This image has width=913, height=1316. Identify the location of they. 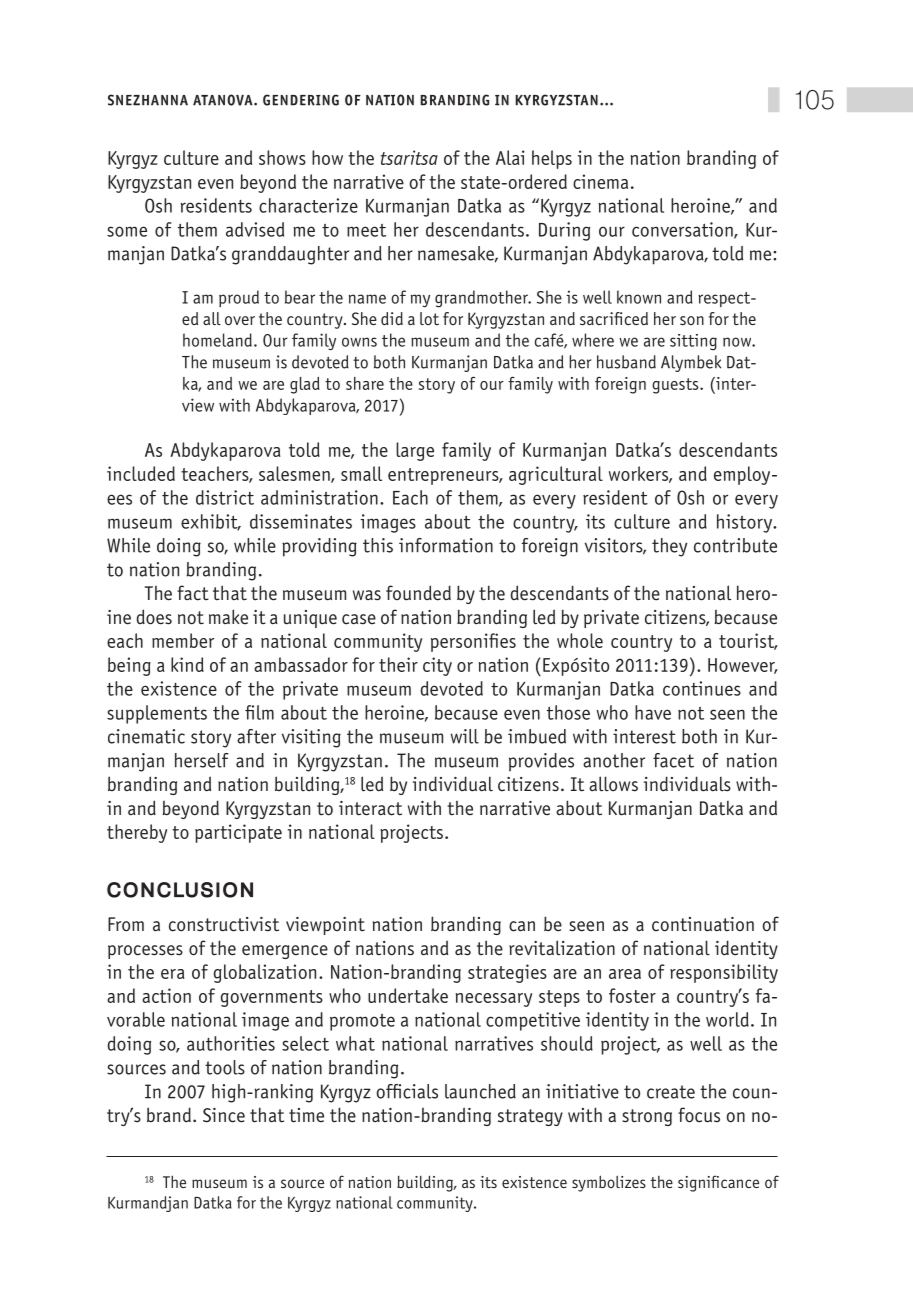
(669, 547).
